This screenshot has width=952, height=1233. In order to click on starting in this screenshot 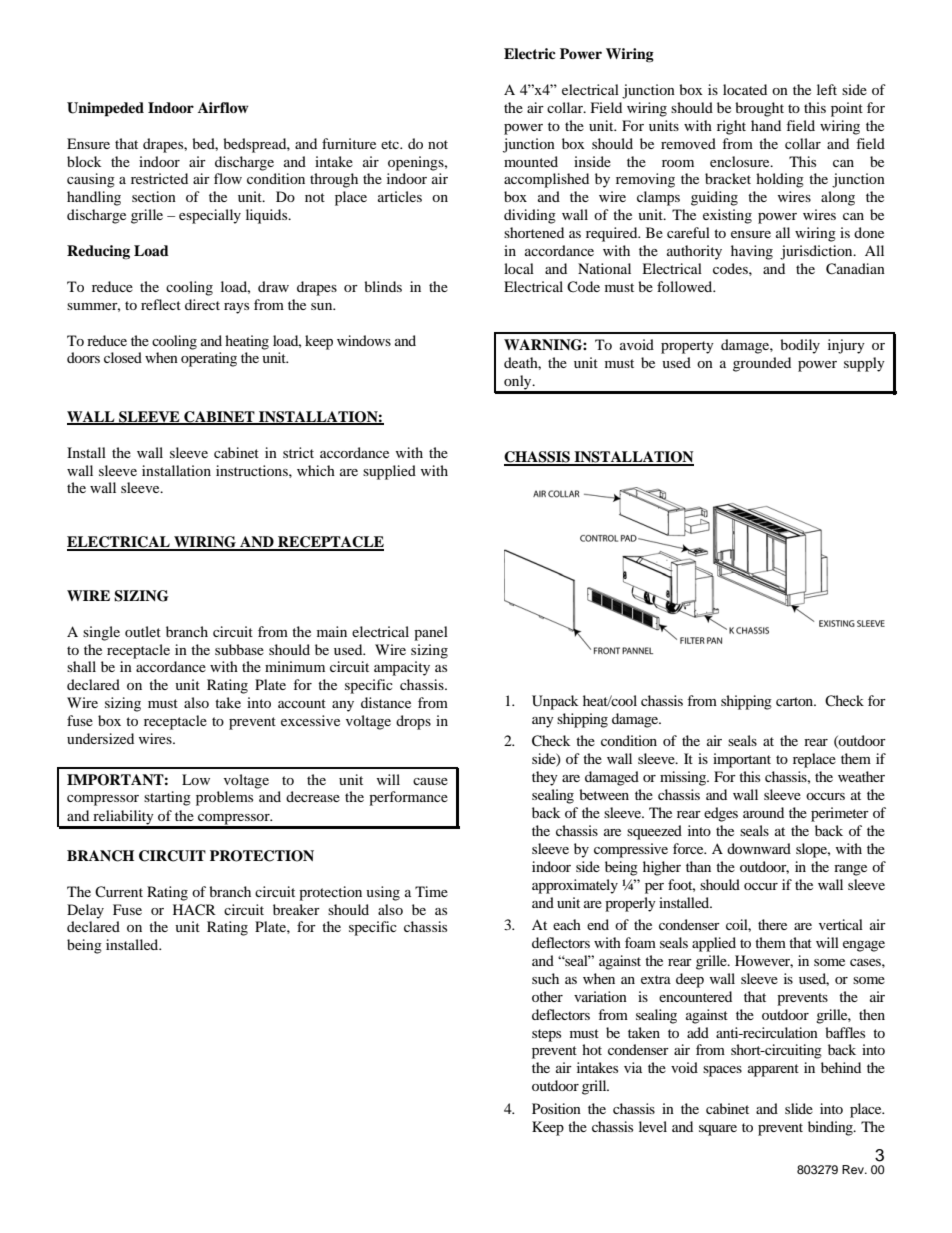, I will do `click(167, 798)`.
